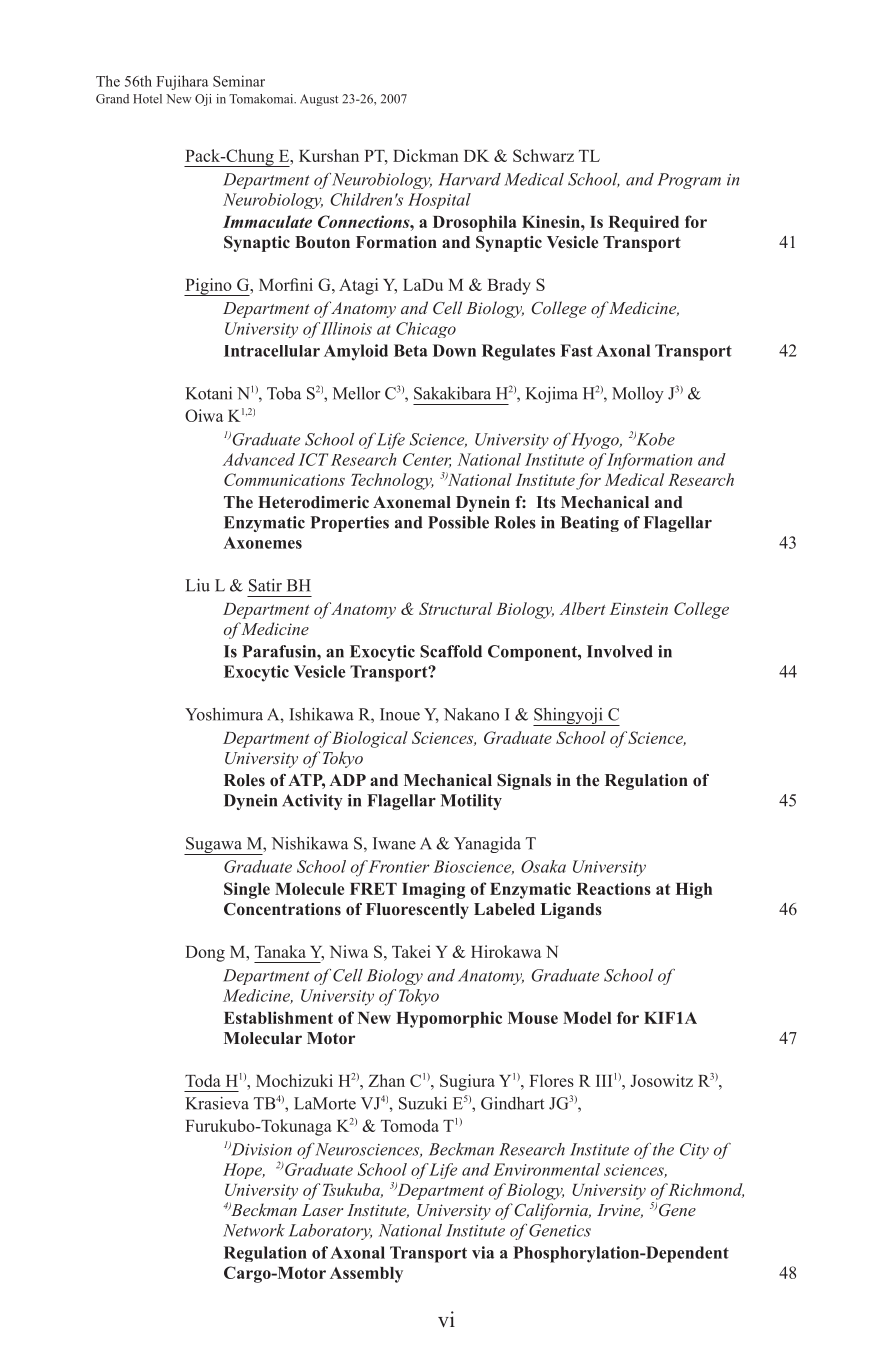 This document has height=1372, width=893. What do you see at coordinates (254, 1230) in the document?
I see `Network` at bounding box center [254, 1230].
